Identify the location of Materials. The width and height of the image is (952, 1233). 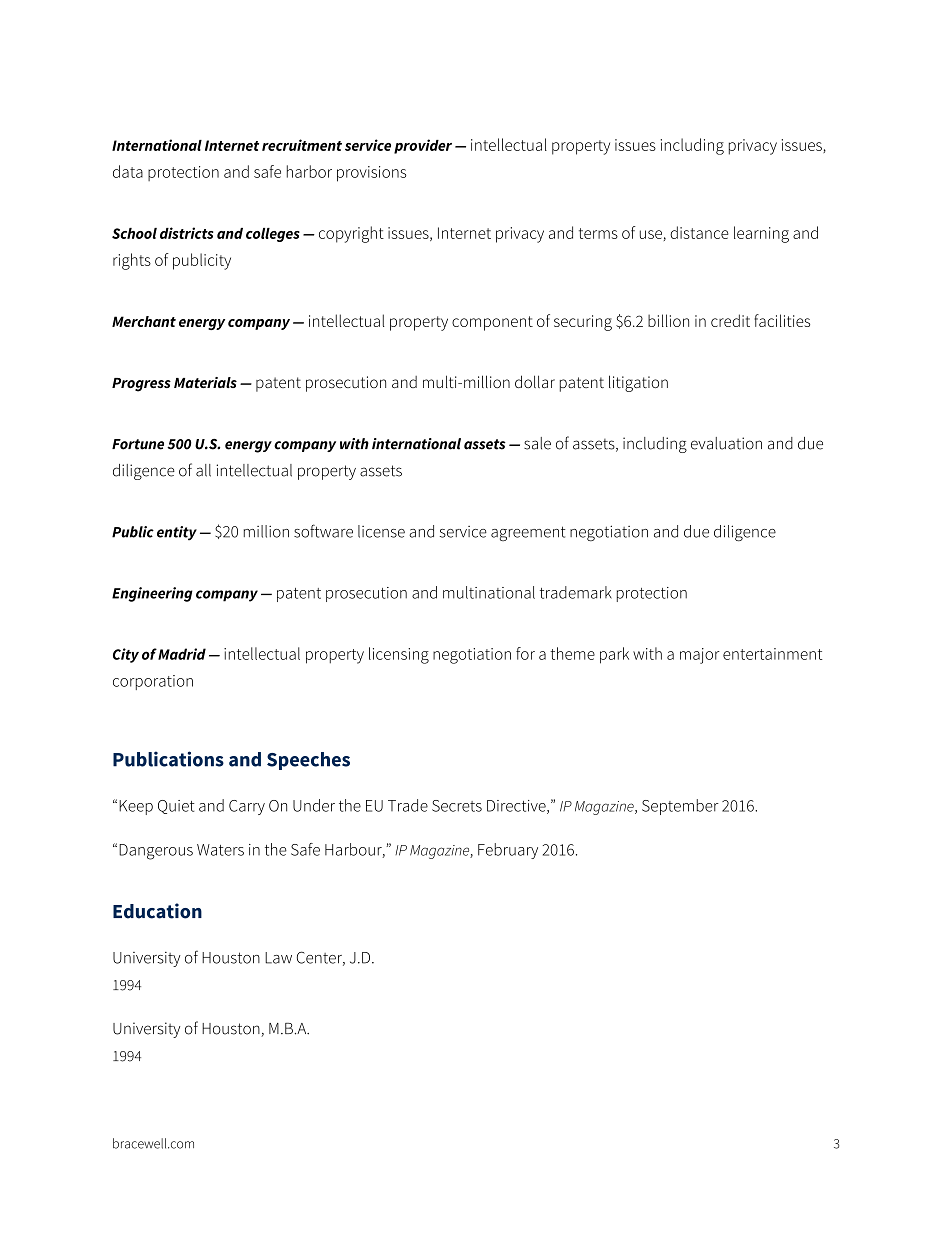
(205, 382).
